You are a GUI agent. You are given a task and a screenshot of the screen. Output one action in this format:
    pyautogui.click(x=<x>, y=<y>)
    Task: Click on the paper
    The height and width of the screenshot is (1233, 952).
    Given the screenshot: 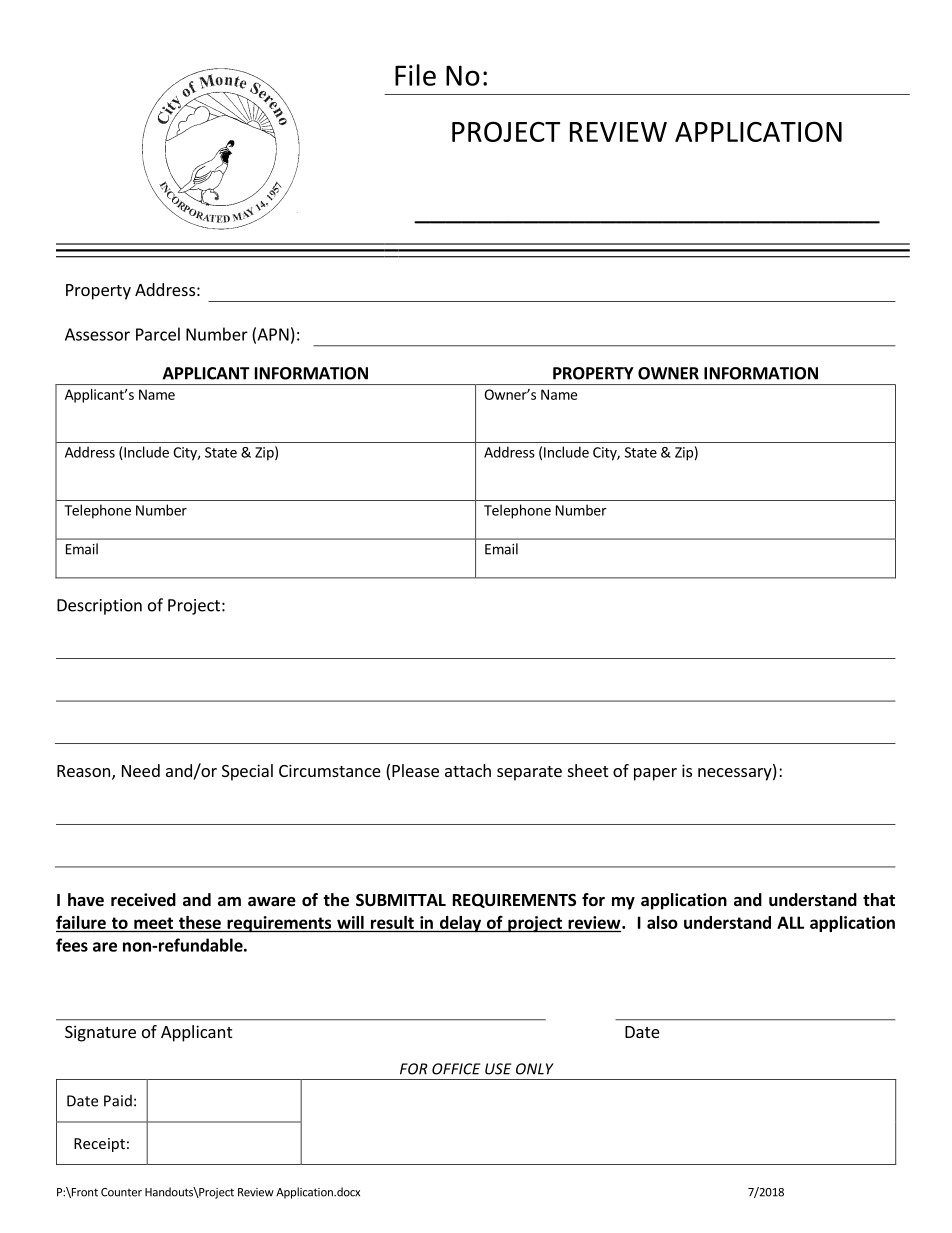 What is the action you would take?
    pyautogui.click(x=655, y=774)
